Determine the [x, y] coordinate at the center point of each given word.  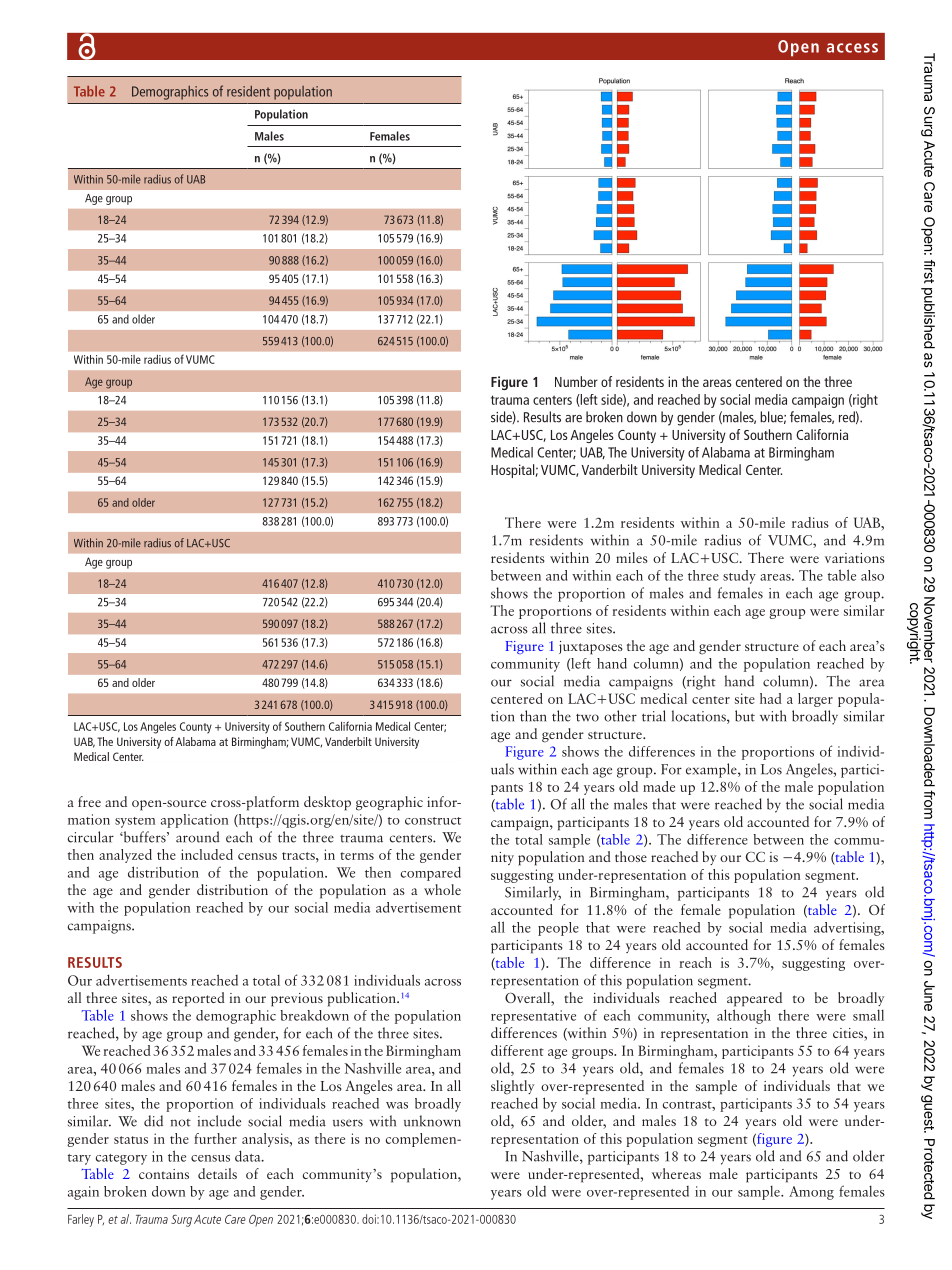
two [587, 718]
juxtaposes [591, 648]
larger [815, 700]
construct [433, 821]
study [739, 577]
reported [198, 999]
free [89, 801]
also [872, 575]
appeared [754, 999]
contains [164, 1174]
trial [654, 716]
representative [533, 1017]
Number [576, 381]
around [198, 837]
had [771, 698]
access [852, 48]
